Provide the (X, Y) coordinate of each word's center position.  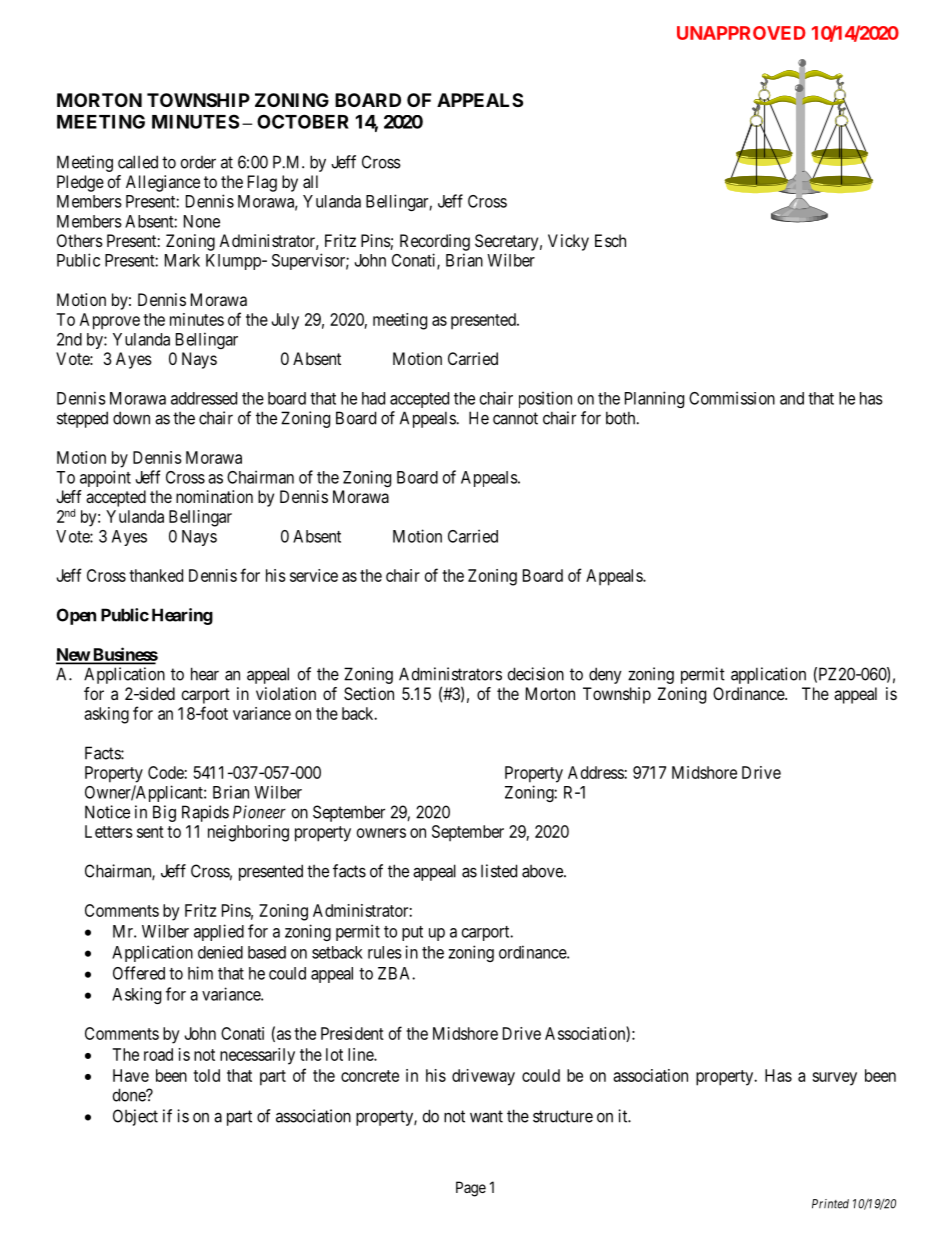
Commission (732, 398)
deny (605, 675)
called (138, 162)
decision (536, 674)
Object (135, 1117)
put (412, 933)
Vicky (568, 242)
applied (219, 932)
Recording (435, 242)
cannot (515, 418)
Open (76, 616)
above (543, 871)
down (131, 418)
